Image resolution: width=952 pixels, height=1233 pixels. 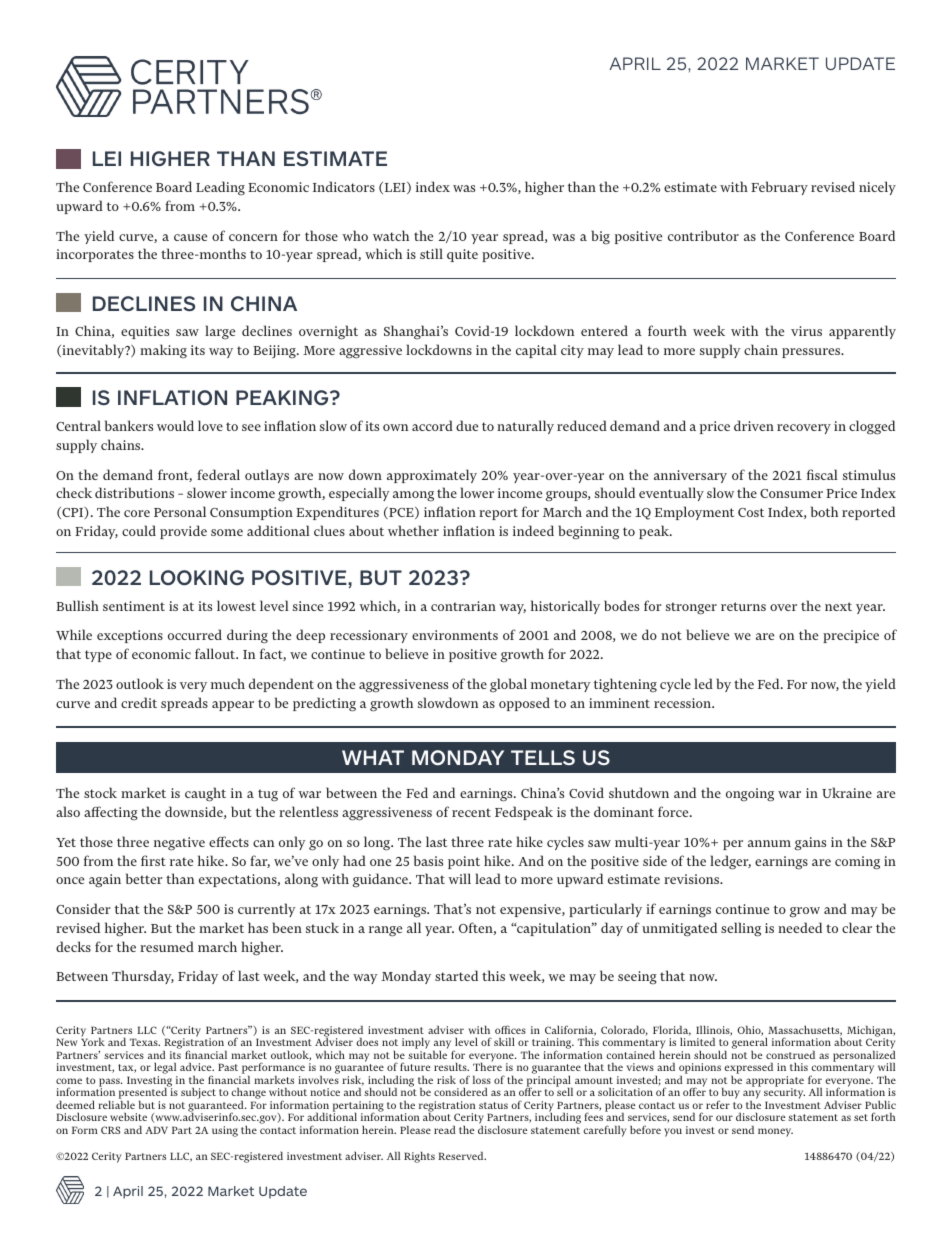 I want to click on February, so click(x=779, y=188).
